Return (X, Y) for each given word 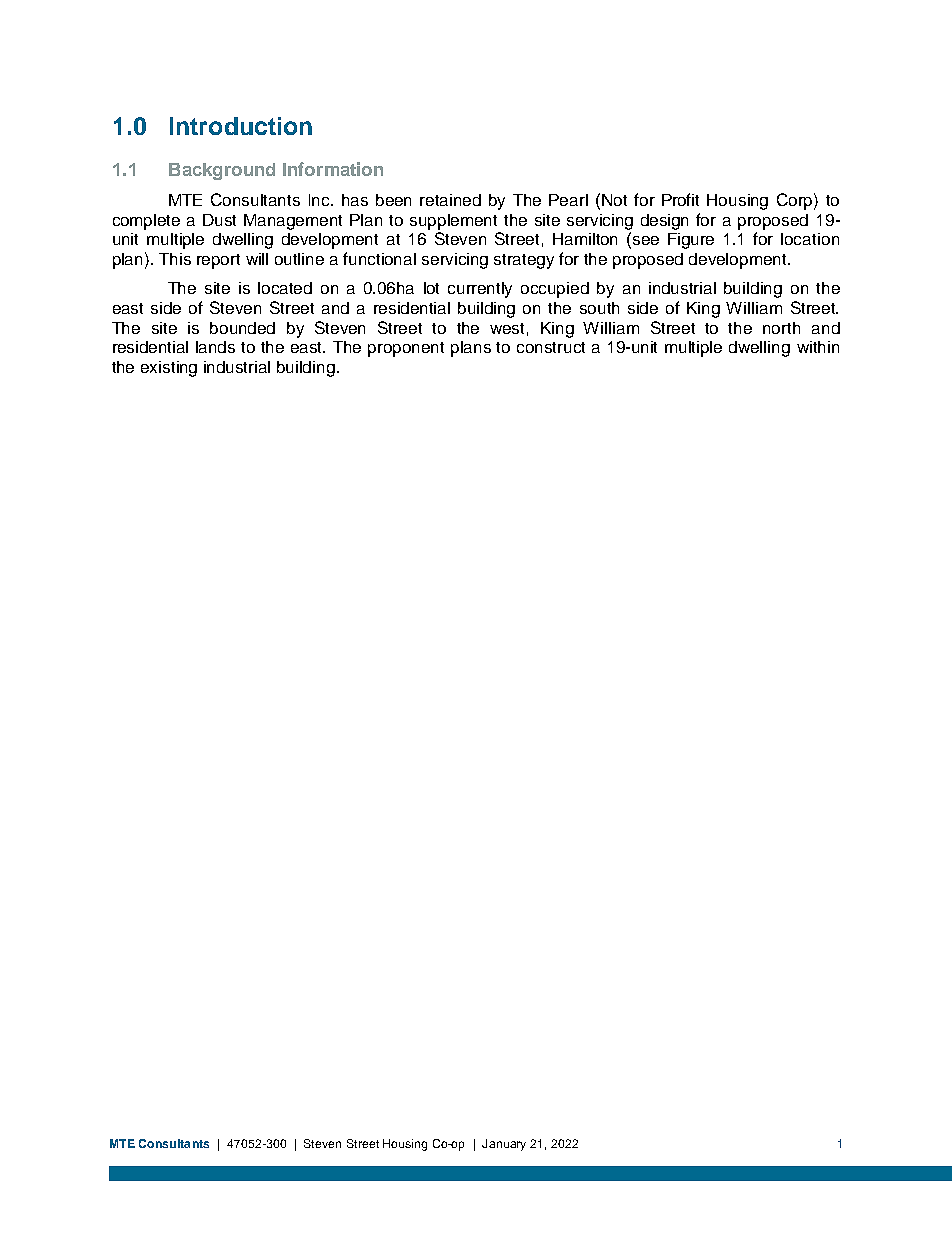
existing (169, 369)
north (781, 328)
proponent (406, 349)
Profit (680, 199)
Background (222, 171)
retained (450, 200)
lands (215, 347)
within (818, 347)
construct (551, 347)
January (504, 1145)
